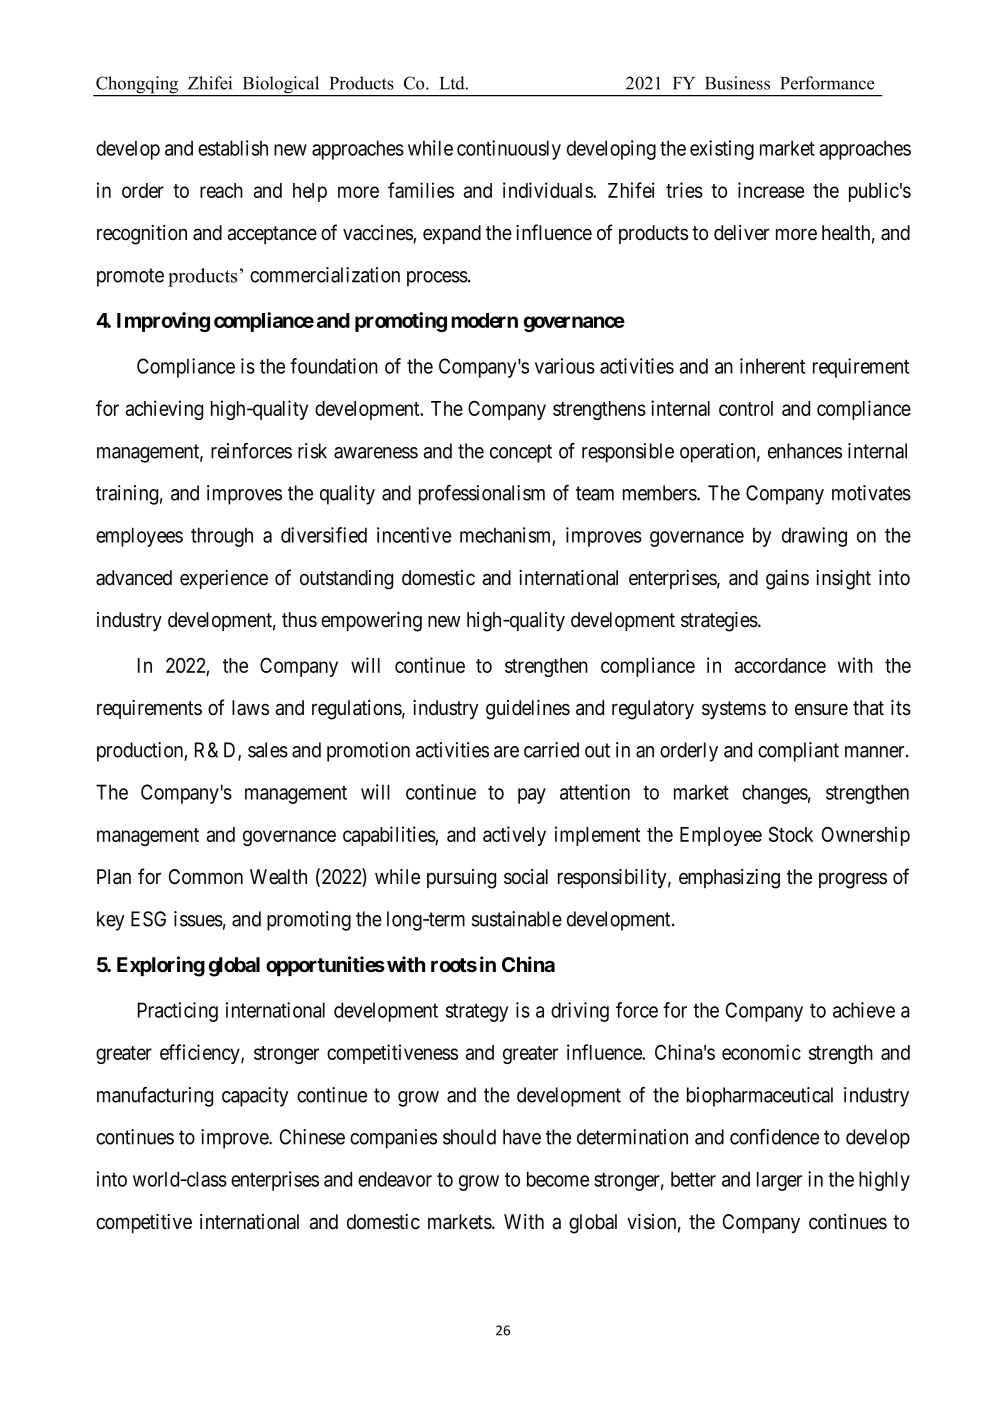  What do you see at coordinates (526, 877) in the page?
I see `social` at bounding box center [526, 877].
